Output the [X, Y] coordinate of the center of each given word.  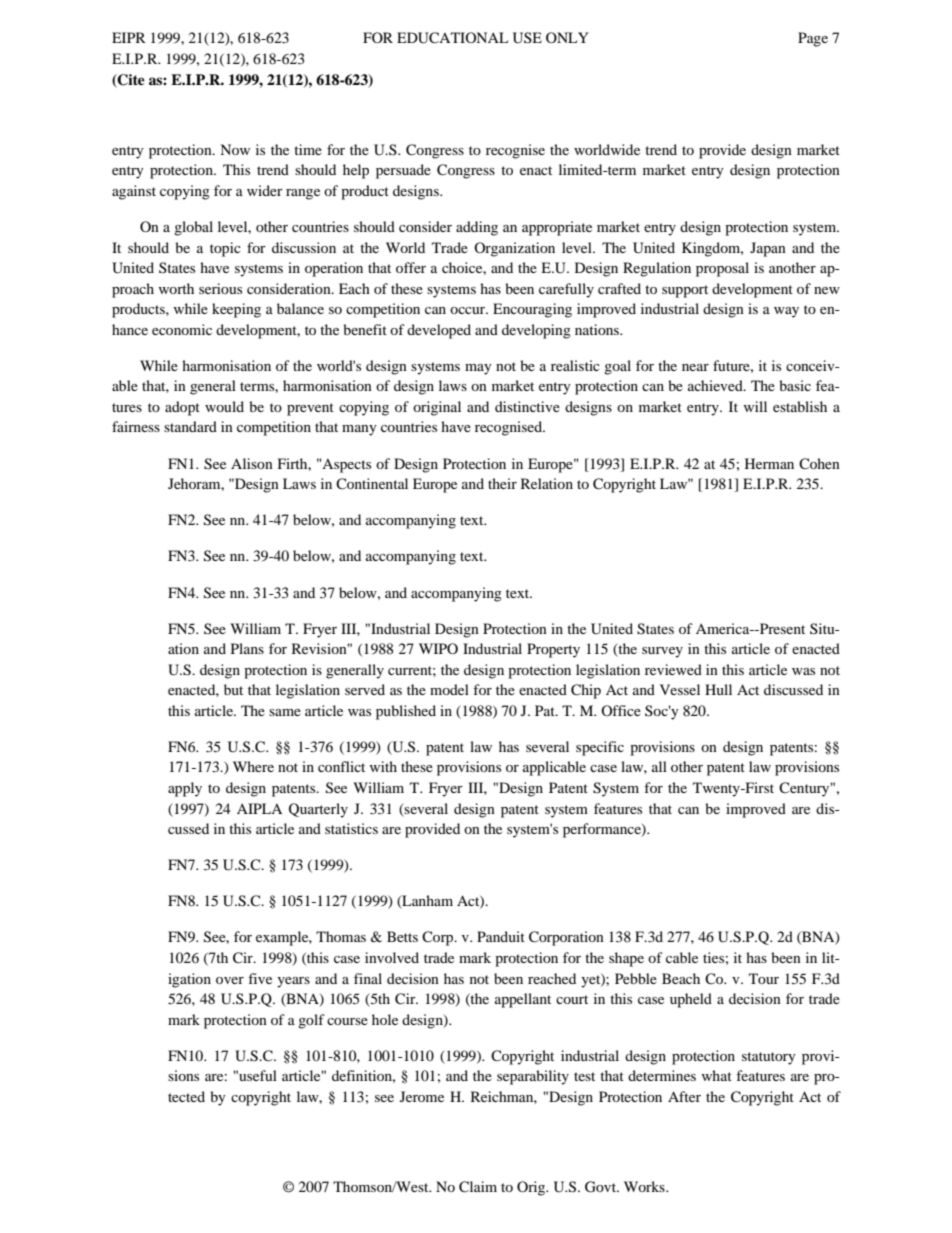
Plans [247, 648]
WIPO [438, 648]
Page [813, 39]
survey [662, 652]
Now [235, 149]
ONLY [567, 37]
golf [311, 1021]
